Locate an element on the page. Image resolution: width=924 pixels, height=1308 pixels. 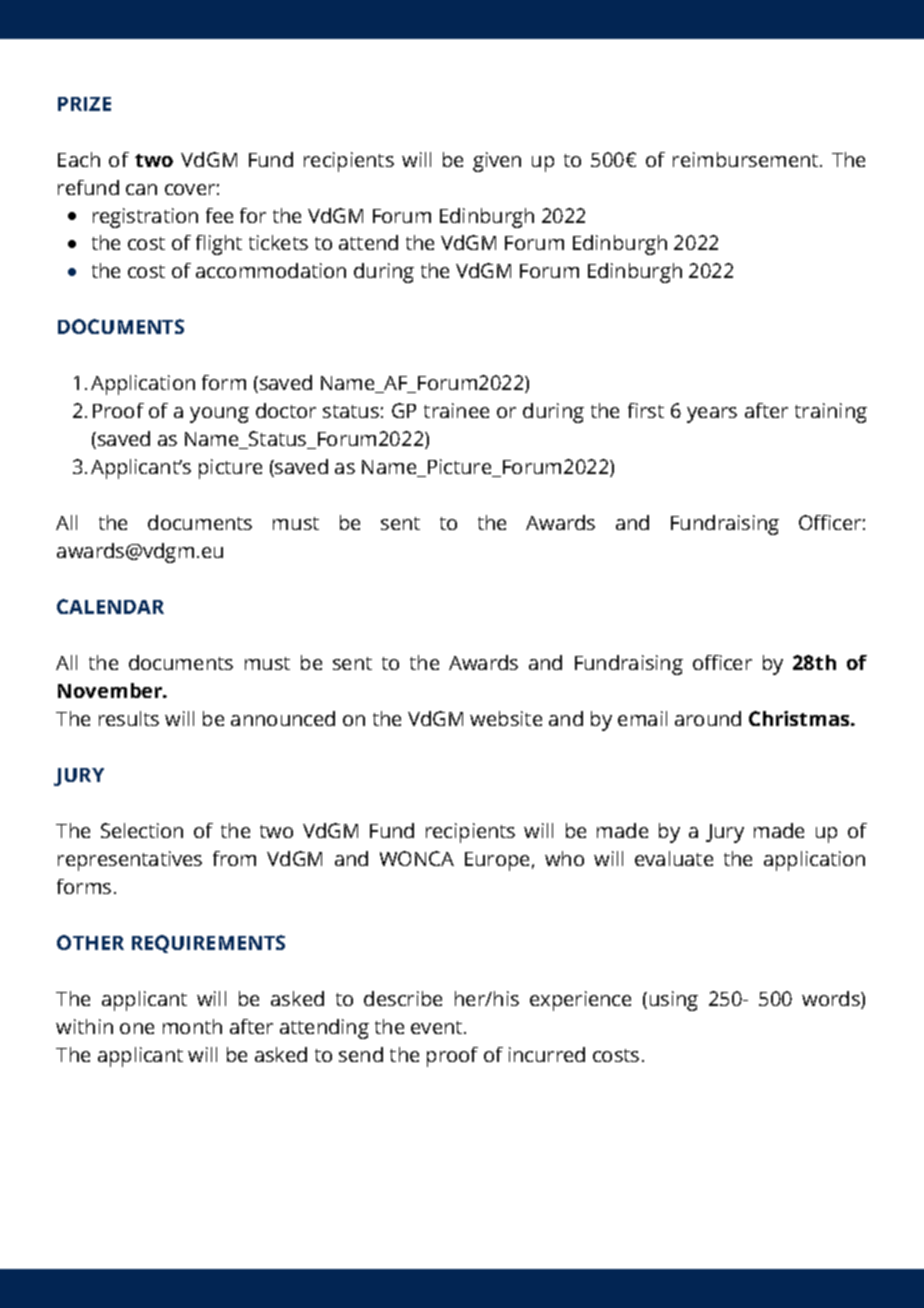
around is located at coordinates (708, 718).
